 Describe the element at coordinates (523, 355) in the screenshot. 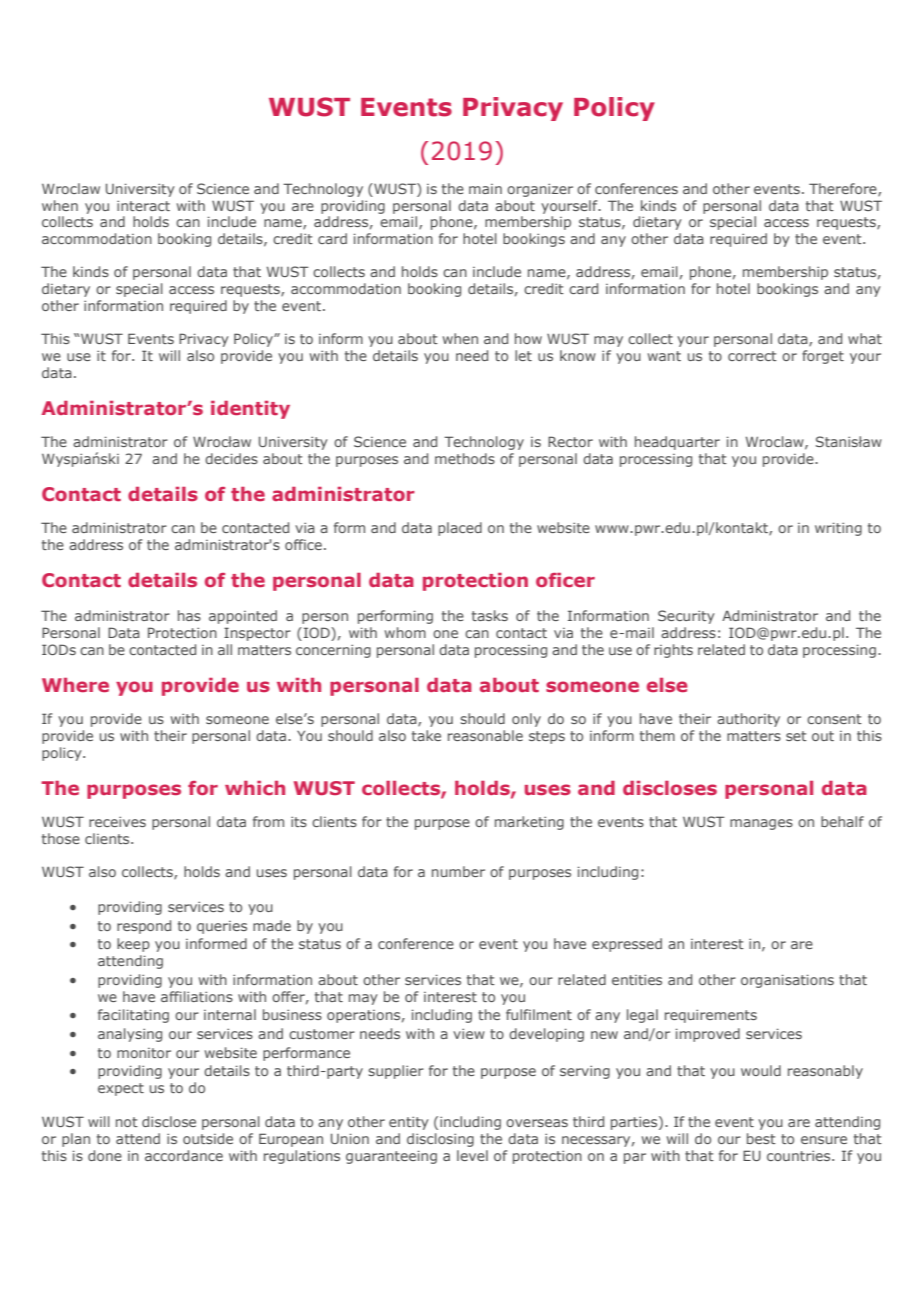

I see `let` at that location.
